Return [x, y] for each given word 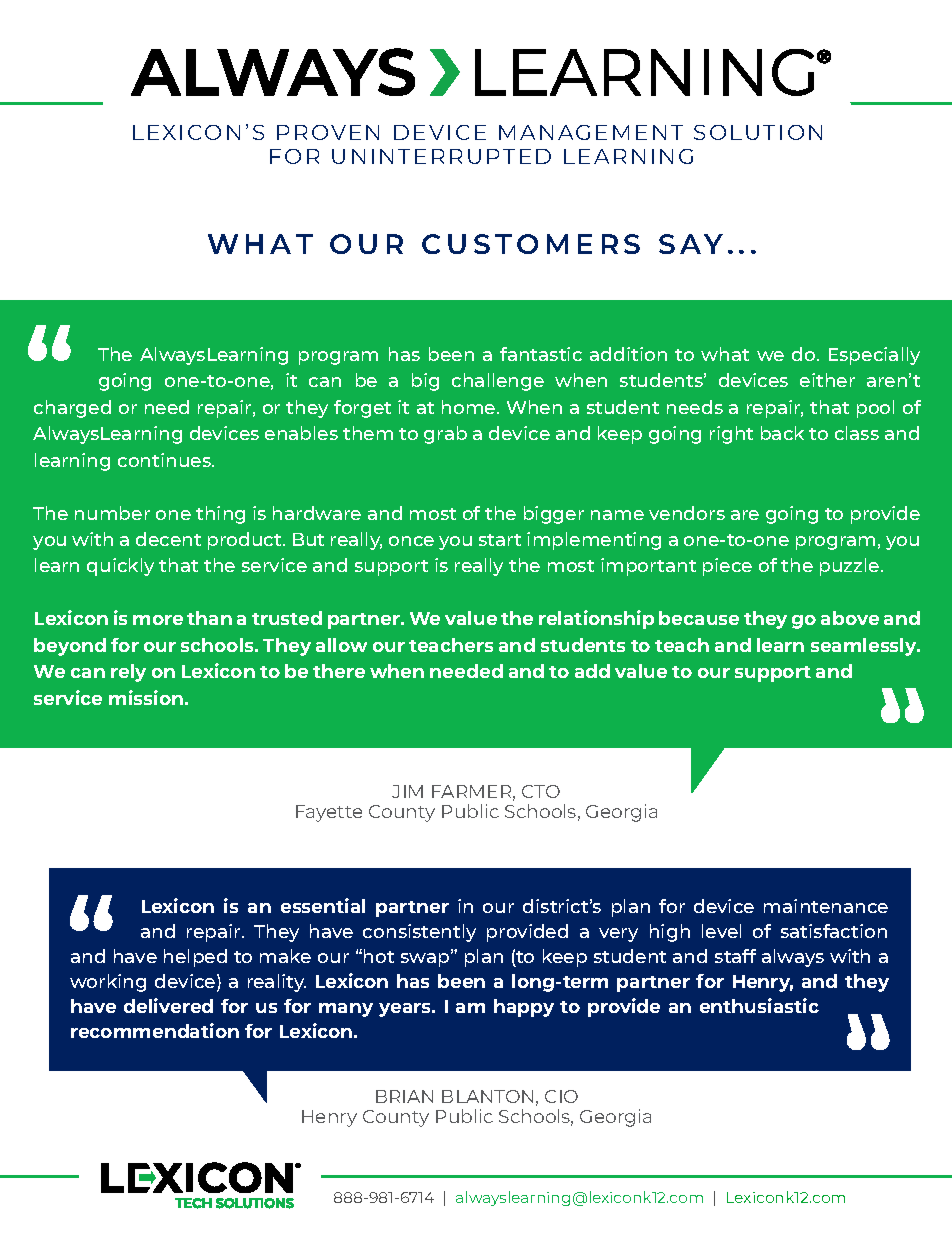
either [827, 380]
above [850, 618]
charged [72, 409]
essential [323, 905]
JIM [407, 791]
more [158, 620]
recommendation [155, 1030]
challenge [498, 382]
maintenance [826, 906]
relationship [596, 619]
